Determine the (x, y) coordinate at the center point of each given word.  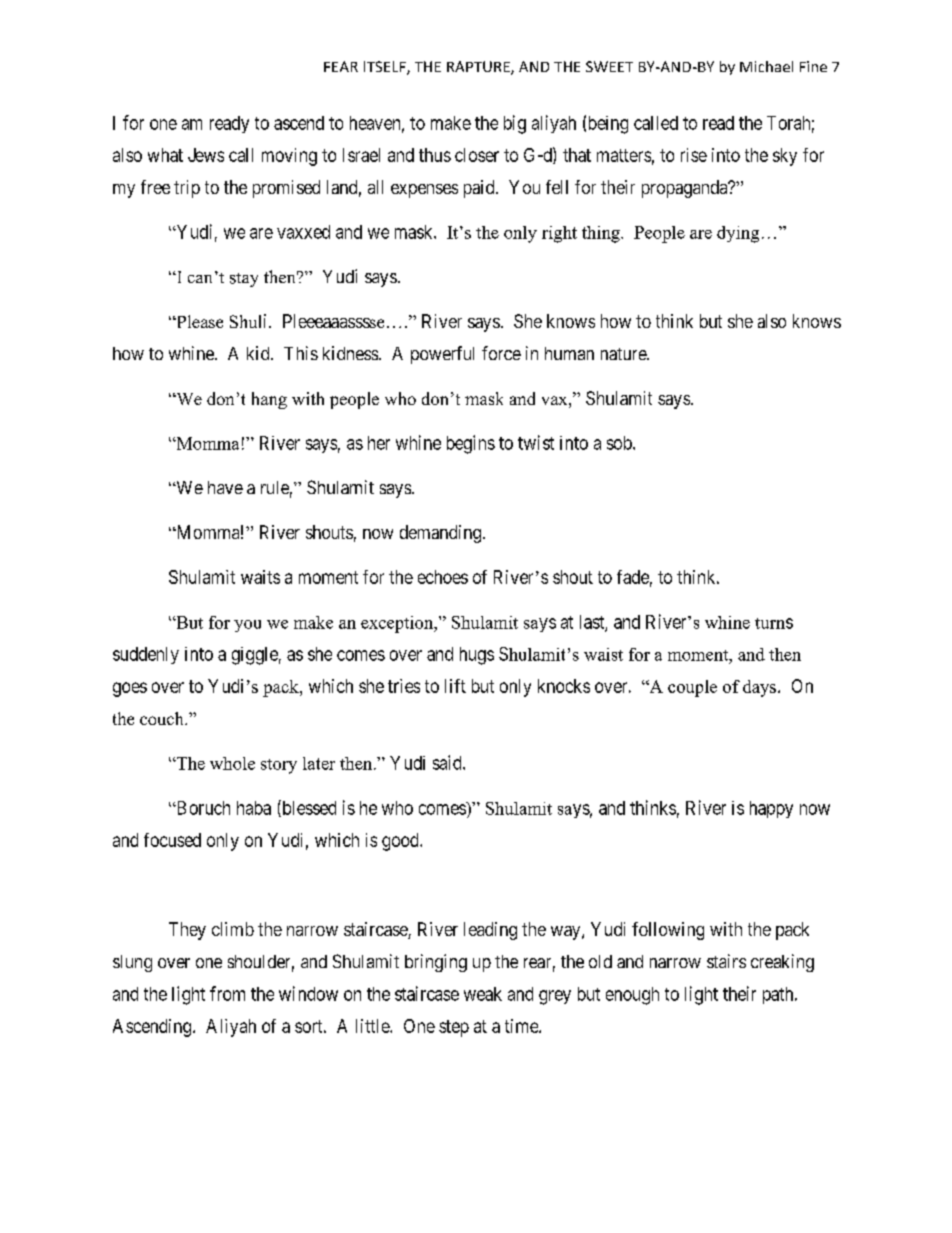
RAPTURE (479, 68)
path (779, 995)
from (227, 993)
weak (483, 994)
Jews (206, 155)
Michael (766, 66)
